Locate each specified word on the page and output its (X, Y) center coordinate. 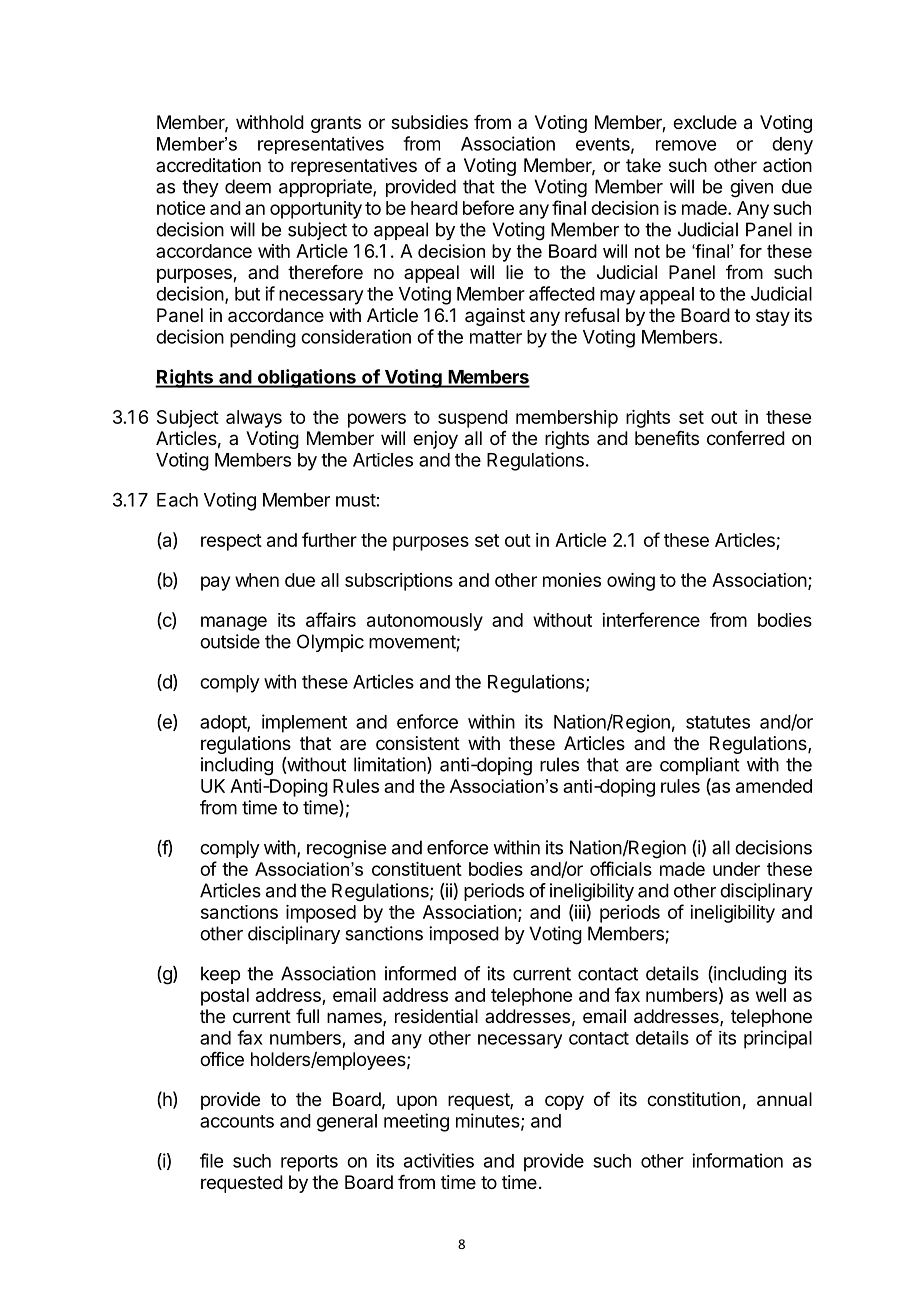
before (488, 207)
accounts (237, 1121)
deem (248, 186)
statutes (718, 722)
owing (631, 582)
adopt (224, 724)
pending (263, 338)
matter (496, 337)
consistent (418, 743)
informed (420, 973)
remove (686, 145)
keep (220, 975)
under (736, 869)
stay (773, 317)
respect (231, 542)
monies (572, 580)
